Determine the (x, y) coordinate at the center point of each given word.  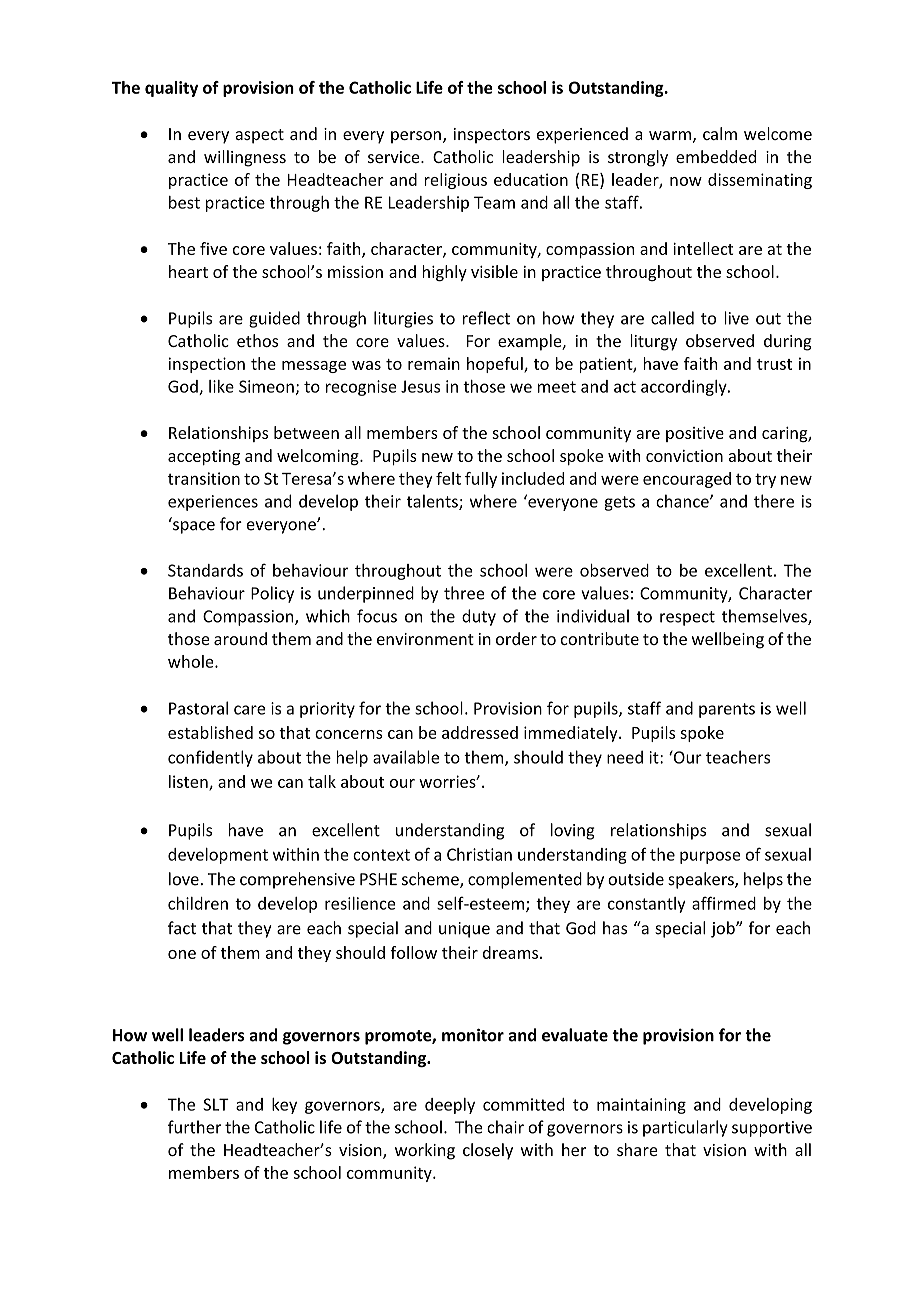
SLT (216, 1104)
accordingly (685, 388)
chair (505, 1127)
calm (720, 133)
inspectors (492, 136)
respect (687, 618)
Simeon (266, 386)
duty (479, 617)
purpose (710, 857)
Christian (479, 854)
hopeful (496, 365)
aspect (259, 136)
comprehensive (297, 880)
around (240, 638)
